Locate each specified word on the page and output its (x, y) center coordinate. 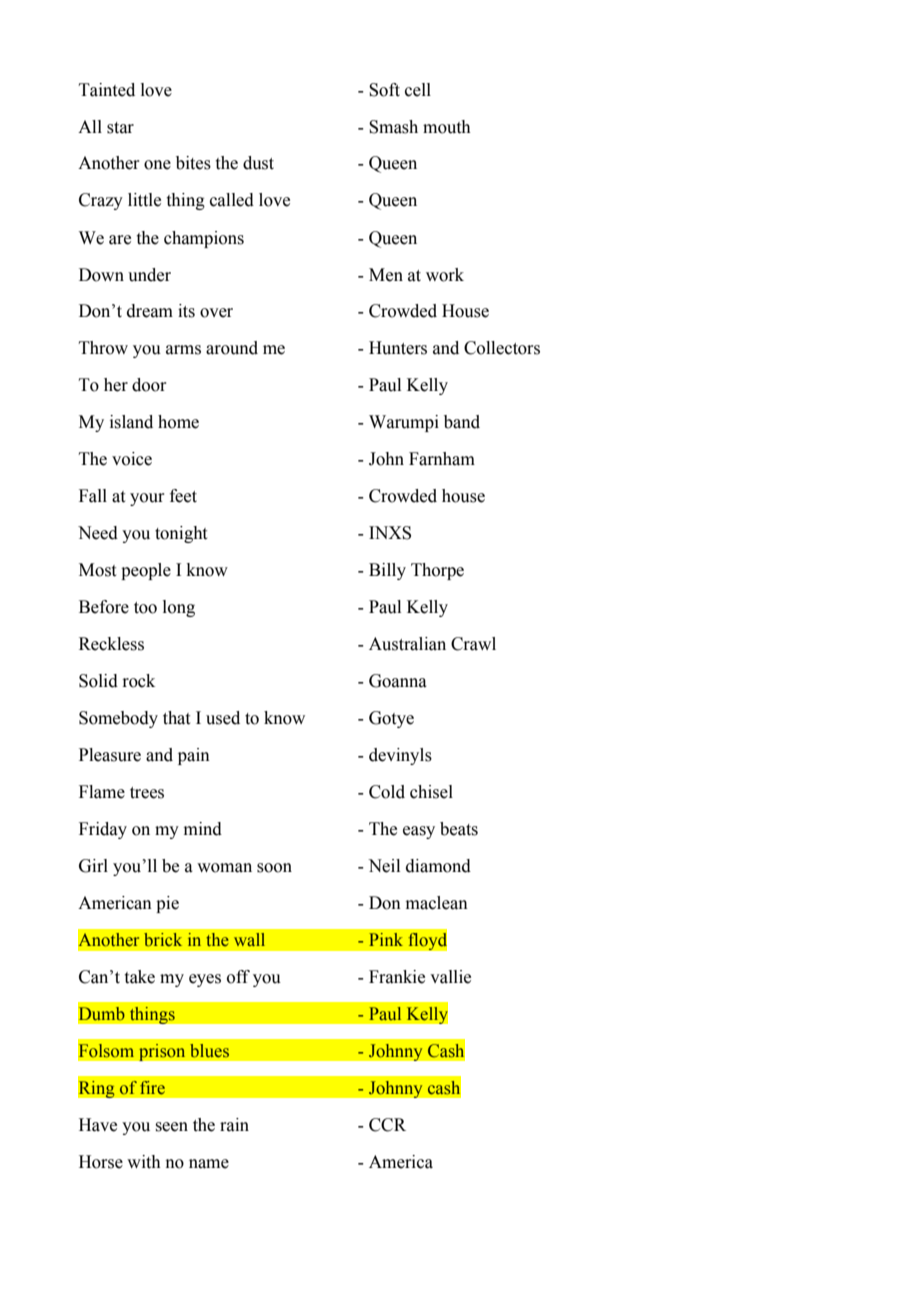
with (144, 1162)
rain (234, 1125)
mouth (447, 127)
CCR (387, 1125)
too (145, 608)
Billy (387, 571)
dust (258, 163)
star (120, 128)
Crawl (473, 644)
